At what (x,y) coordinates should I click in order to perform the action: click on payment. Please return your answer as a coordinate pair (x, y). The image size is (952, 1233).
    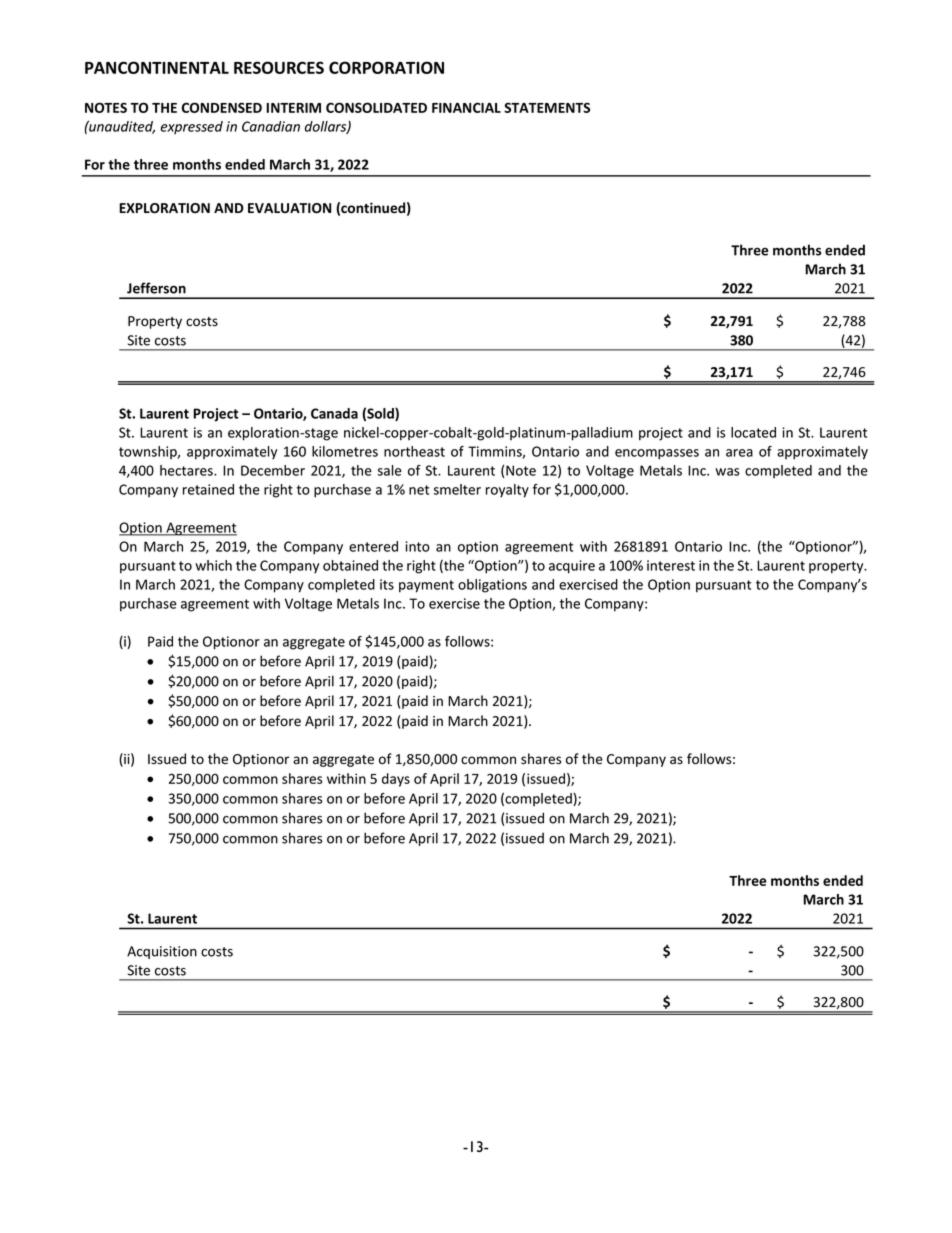
    Looking at the image, I should click on (426, 586).
